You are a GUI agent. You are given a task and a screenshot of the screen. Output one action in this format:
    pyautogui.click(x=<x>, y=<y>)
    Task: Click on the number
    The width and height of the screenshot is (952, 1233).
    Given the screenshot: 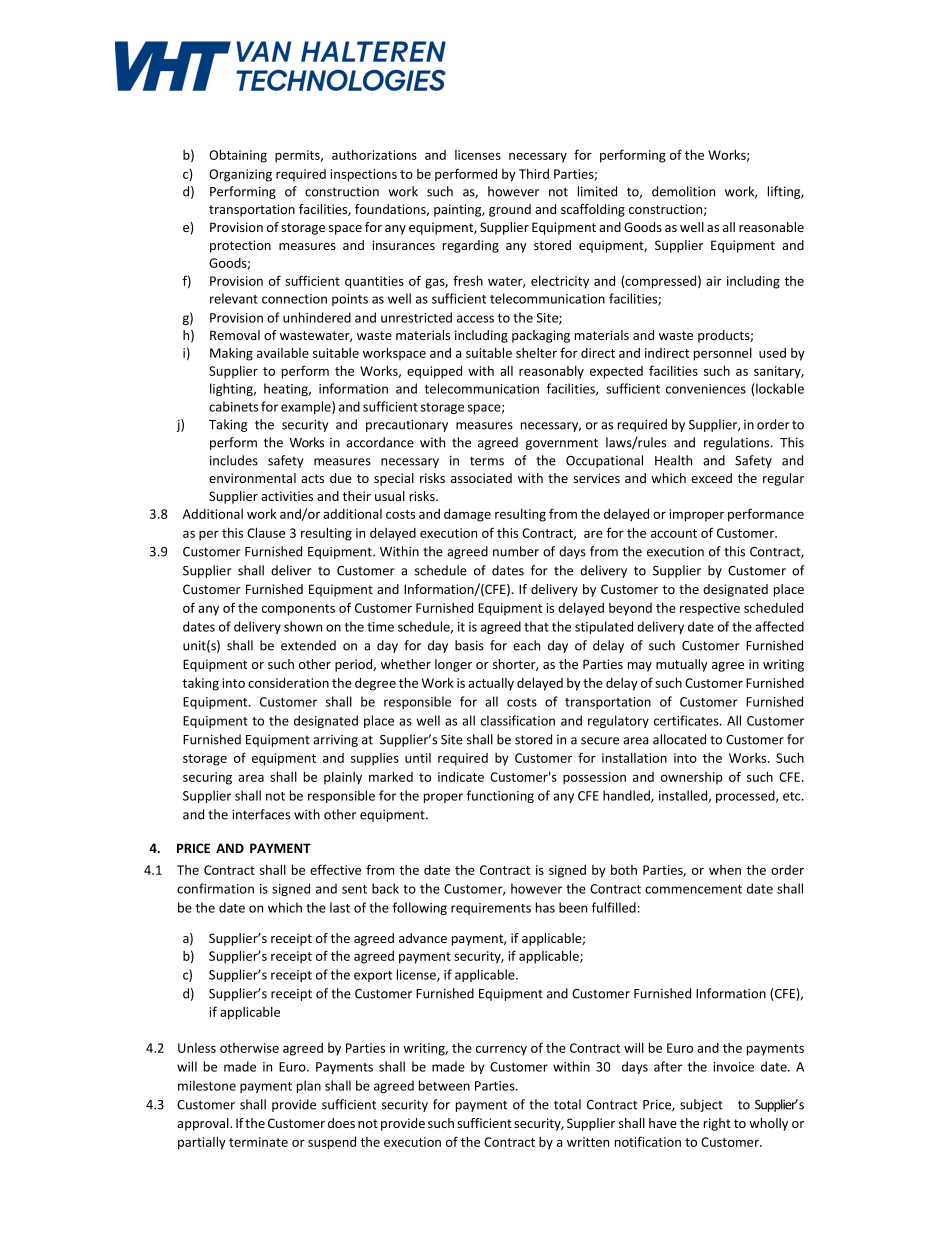 What is the action you would take?
    pyautogui.click(x=516, y=551)
